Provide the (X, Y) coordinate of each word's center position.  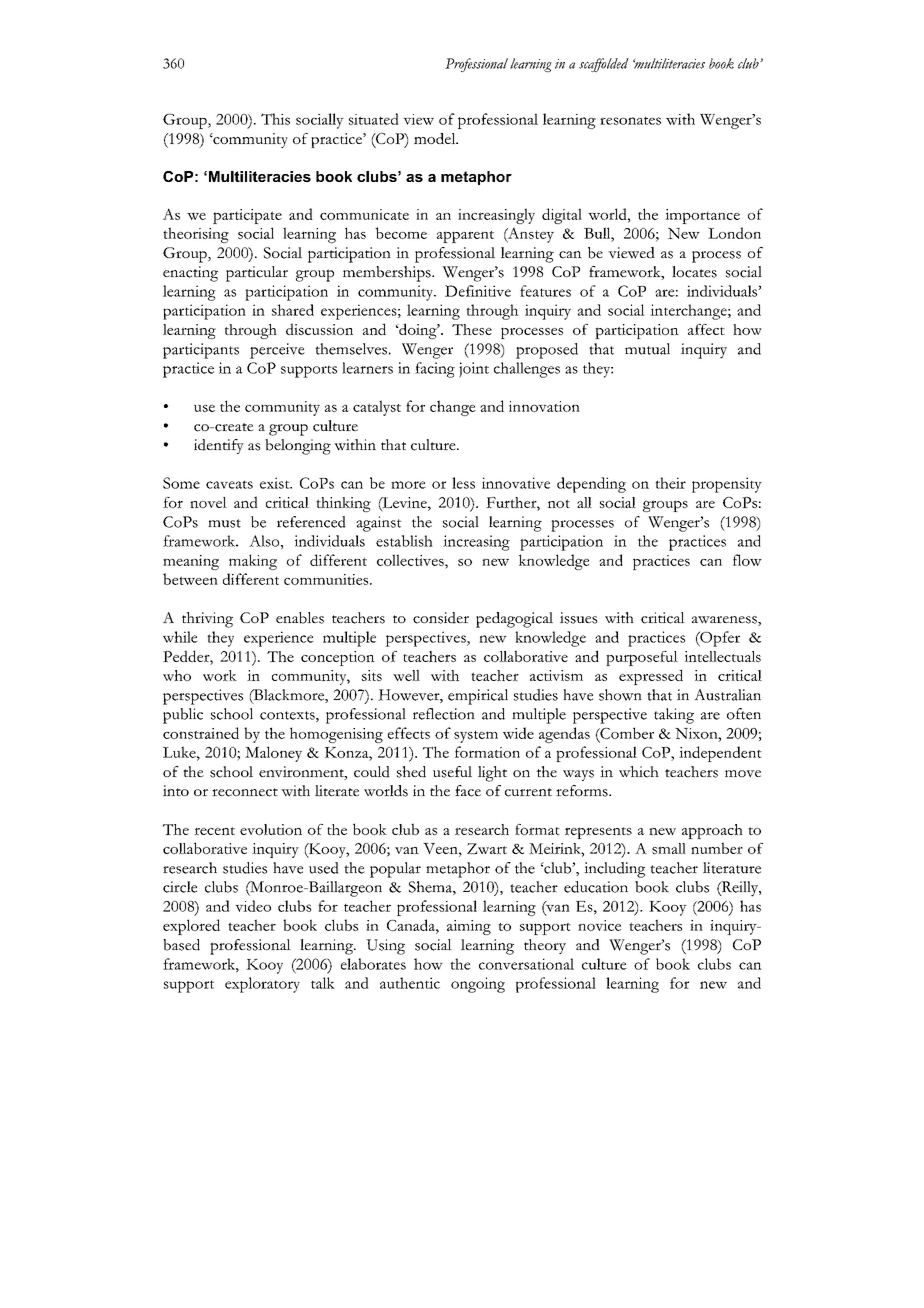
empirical (478, 697)
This (275, 119)
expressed (651, 677)
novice (599, 925)
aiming (469, 927)
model (436, 138)
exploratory (262, 985)
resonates (630, 121)
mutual (647, 349)
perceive (277, 351)
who (177, 675)
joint (474, 370)
